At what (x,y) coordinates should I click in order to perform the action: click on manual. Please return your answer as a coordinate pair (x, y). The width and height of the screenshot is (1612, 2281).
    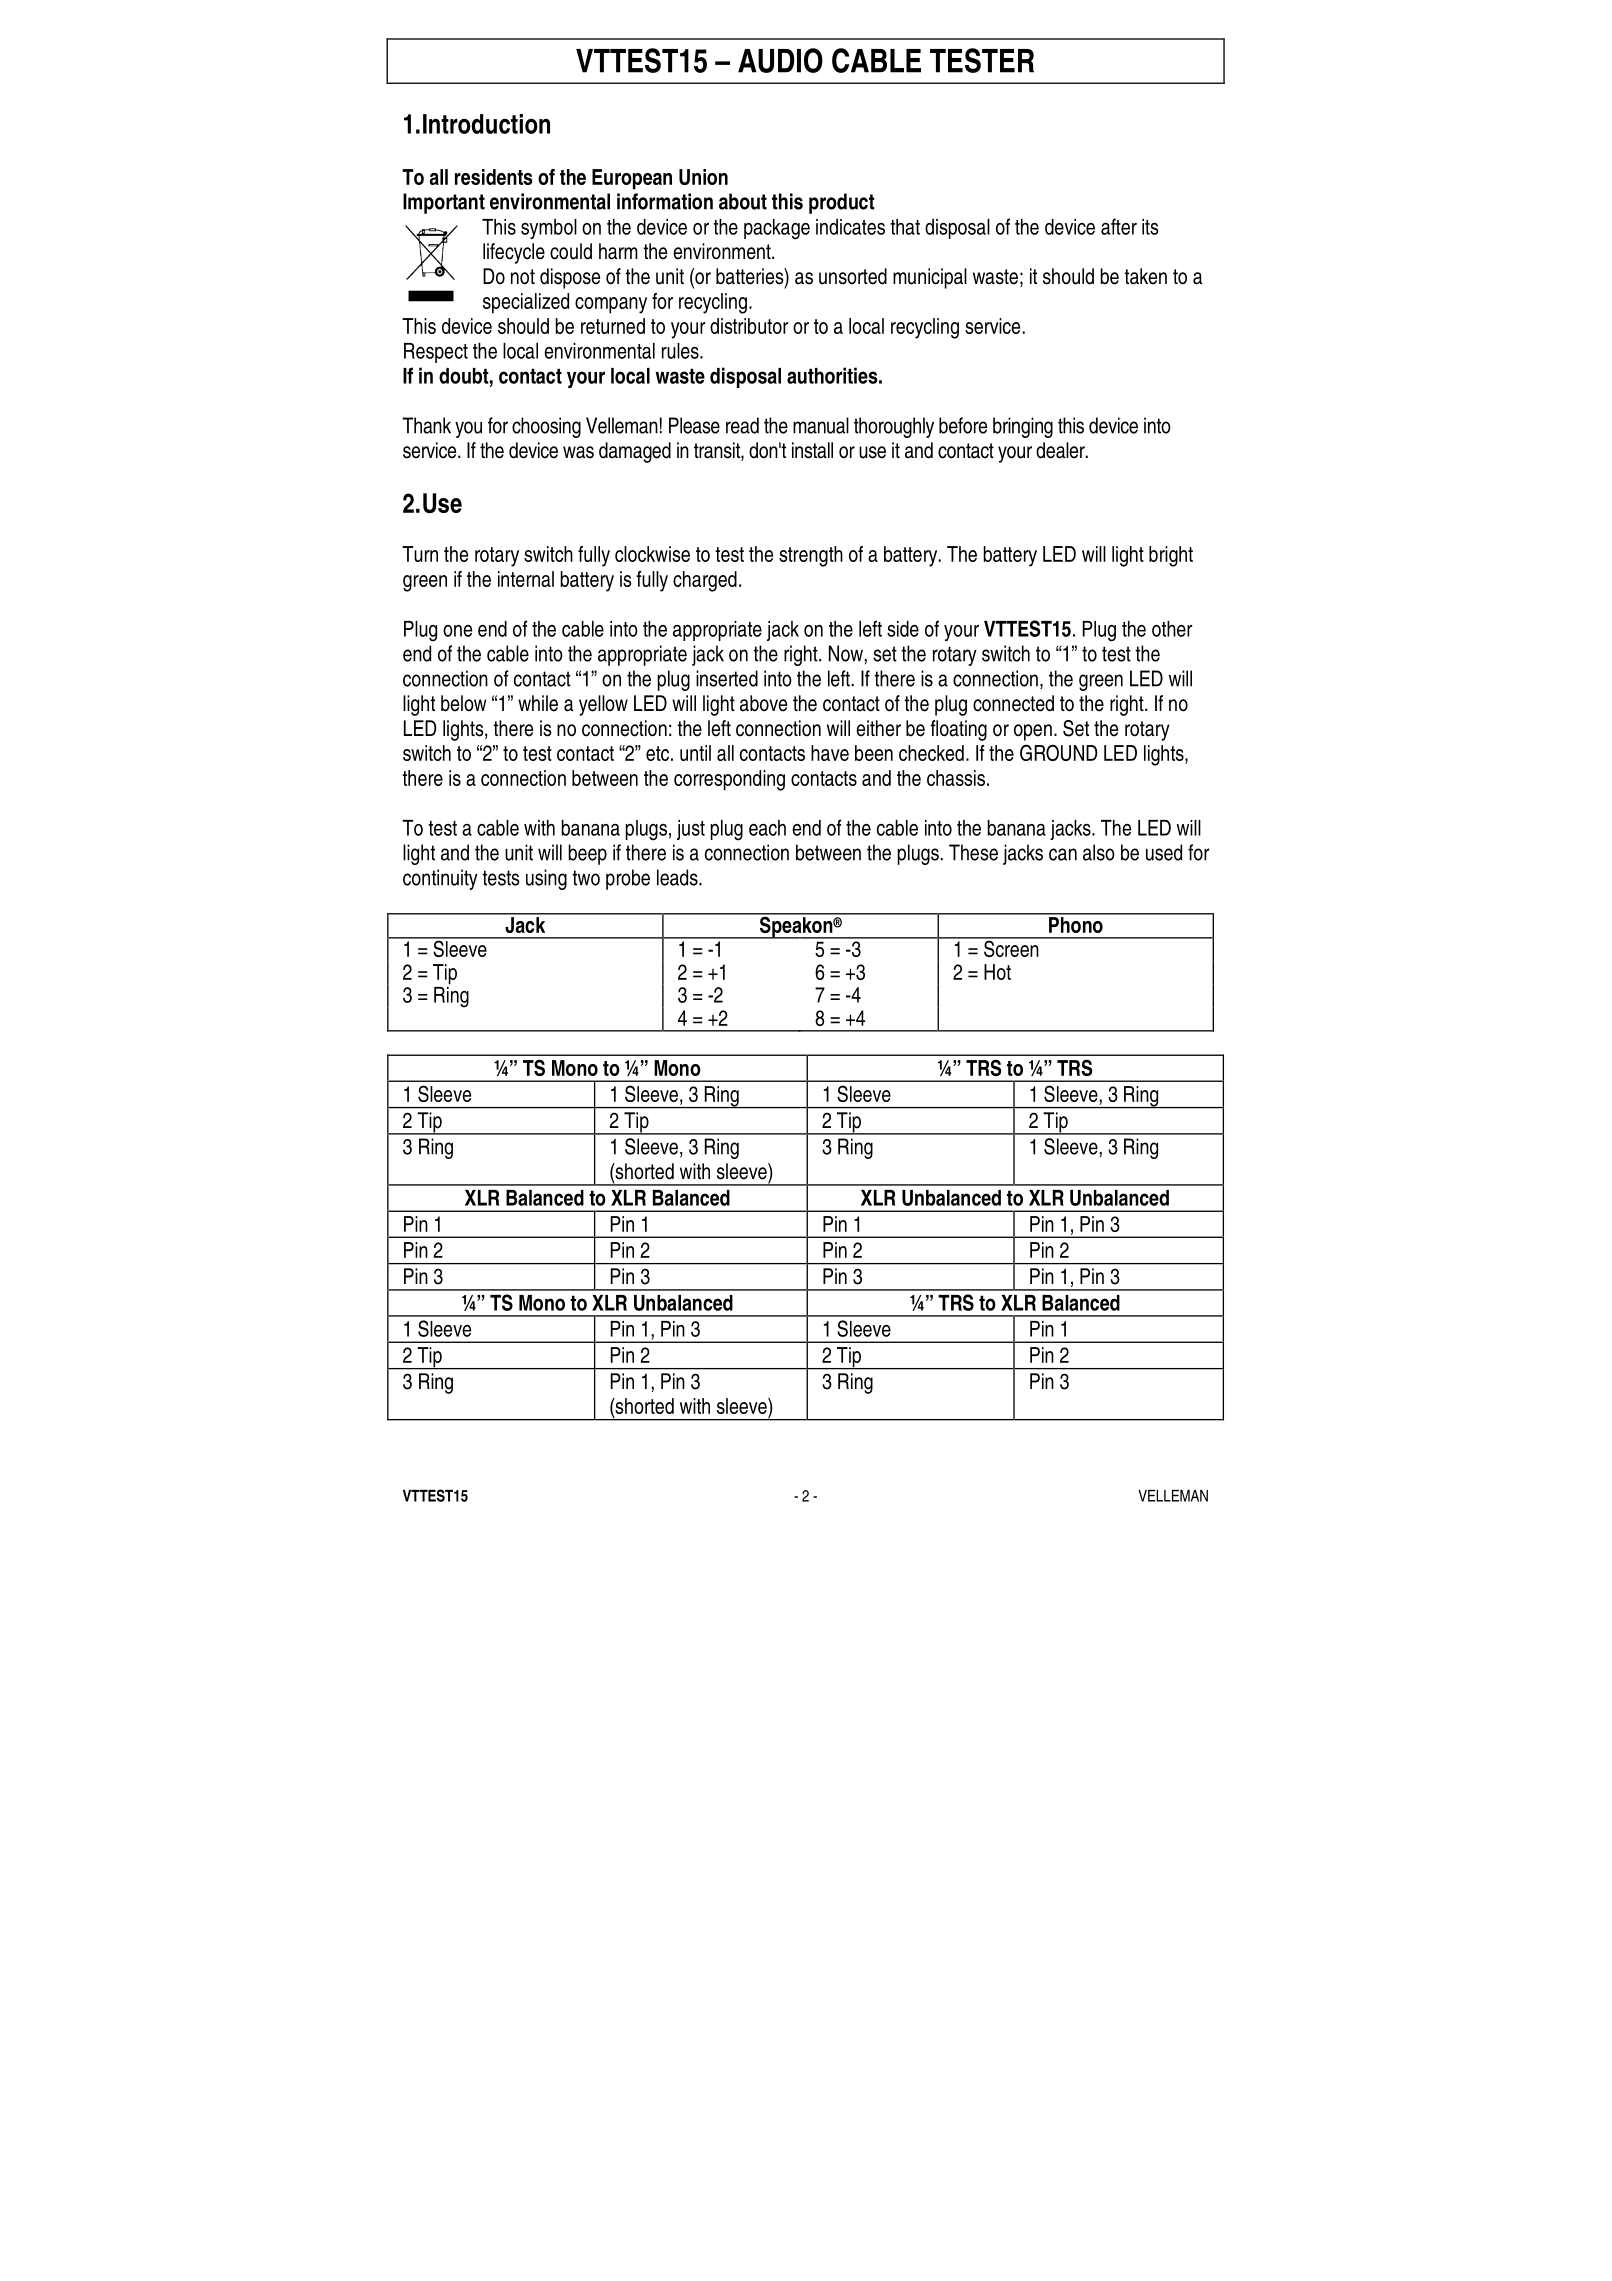
    Looking at the image, I should click on (821, 425).
